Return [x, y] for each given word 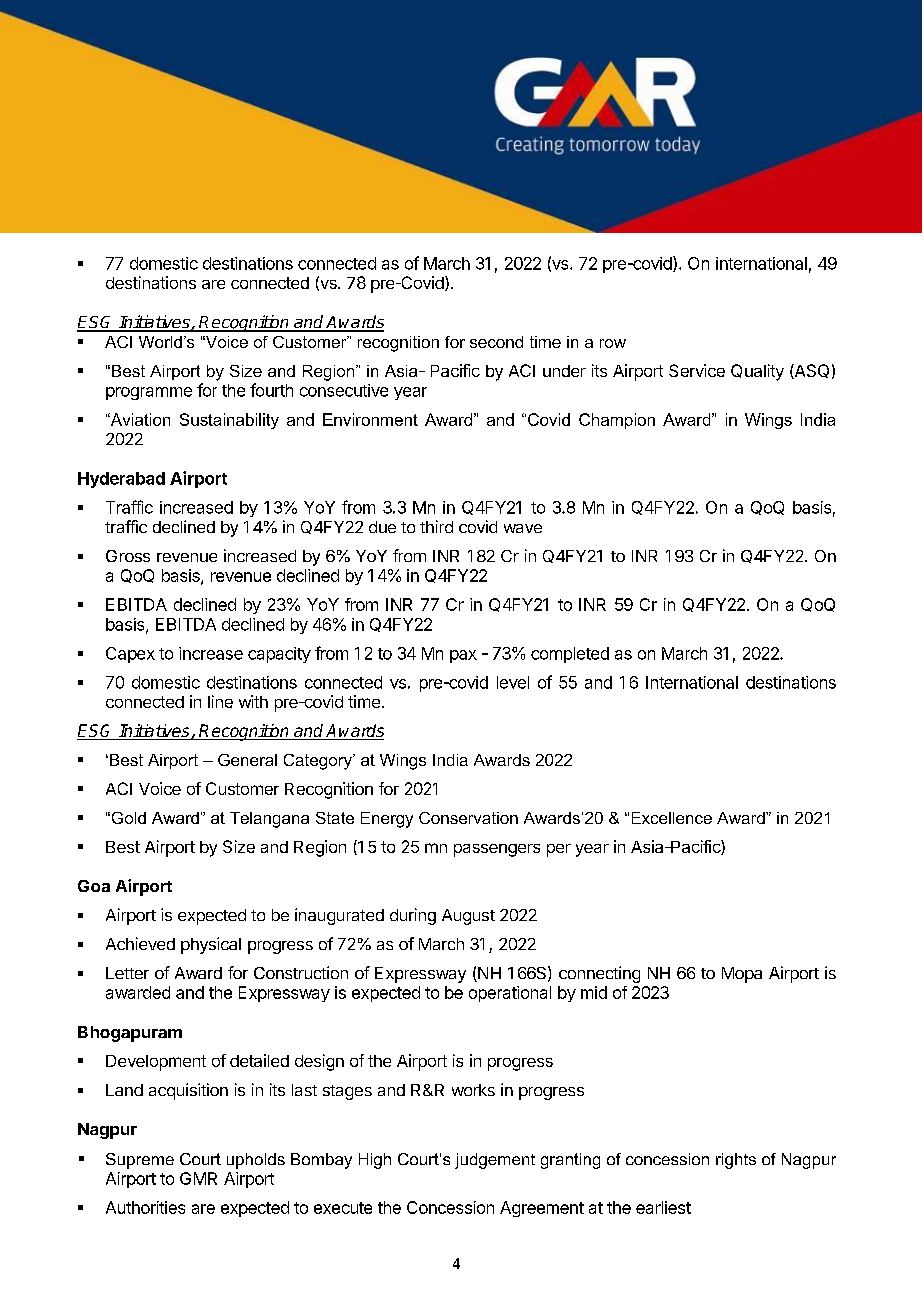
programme [149, 393]
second [496, 342]
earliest [663, 1207]
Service [697, 370]
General [247, 760]
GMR [198, 1178]
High [375, 1161]
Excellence [672, 818]
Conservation [468, 818]
